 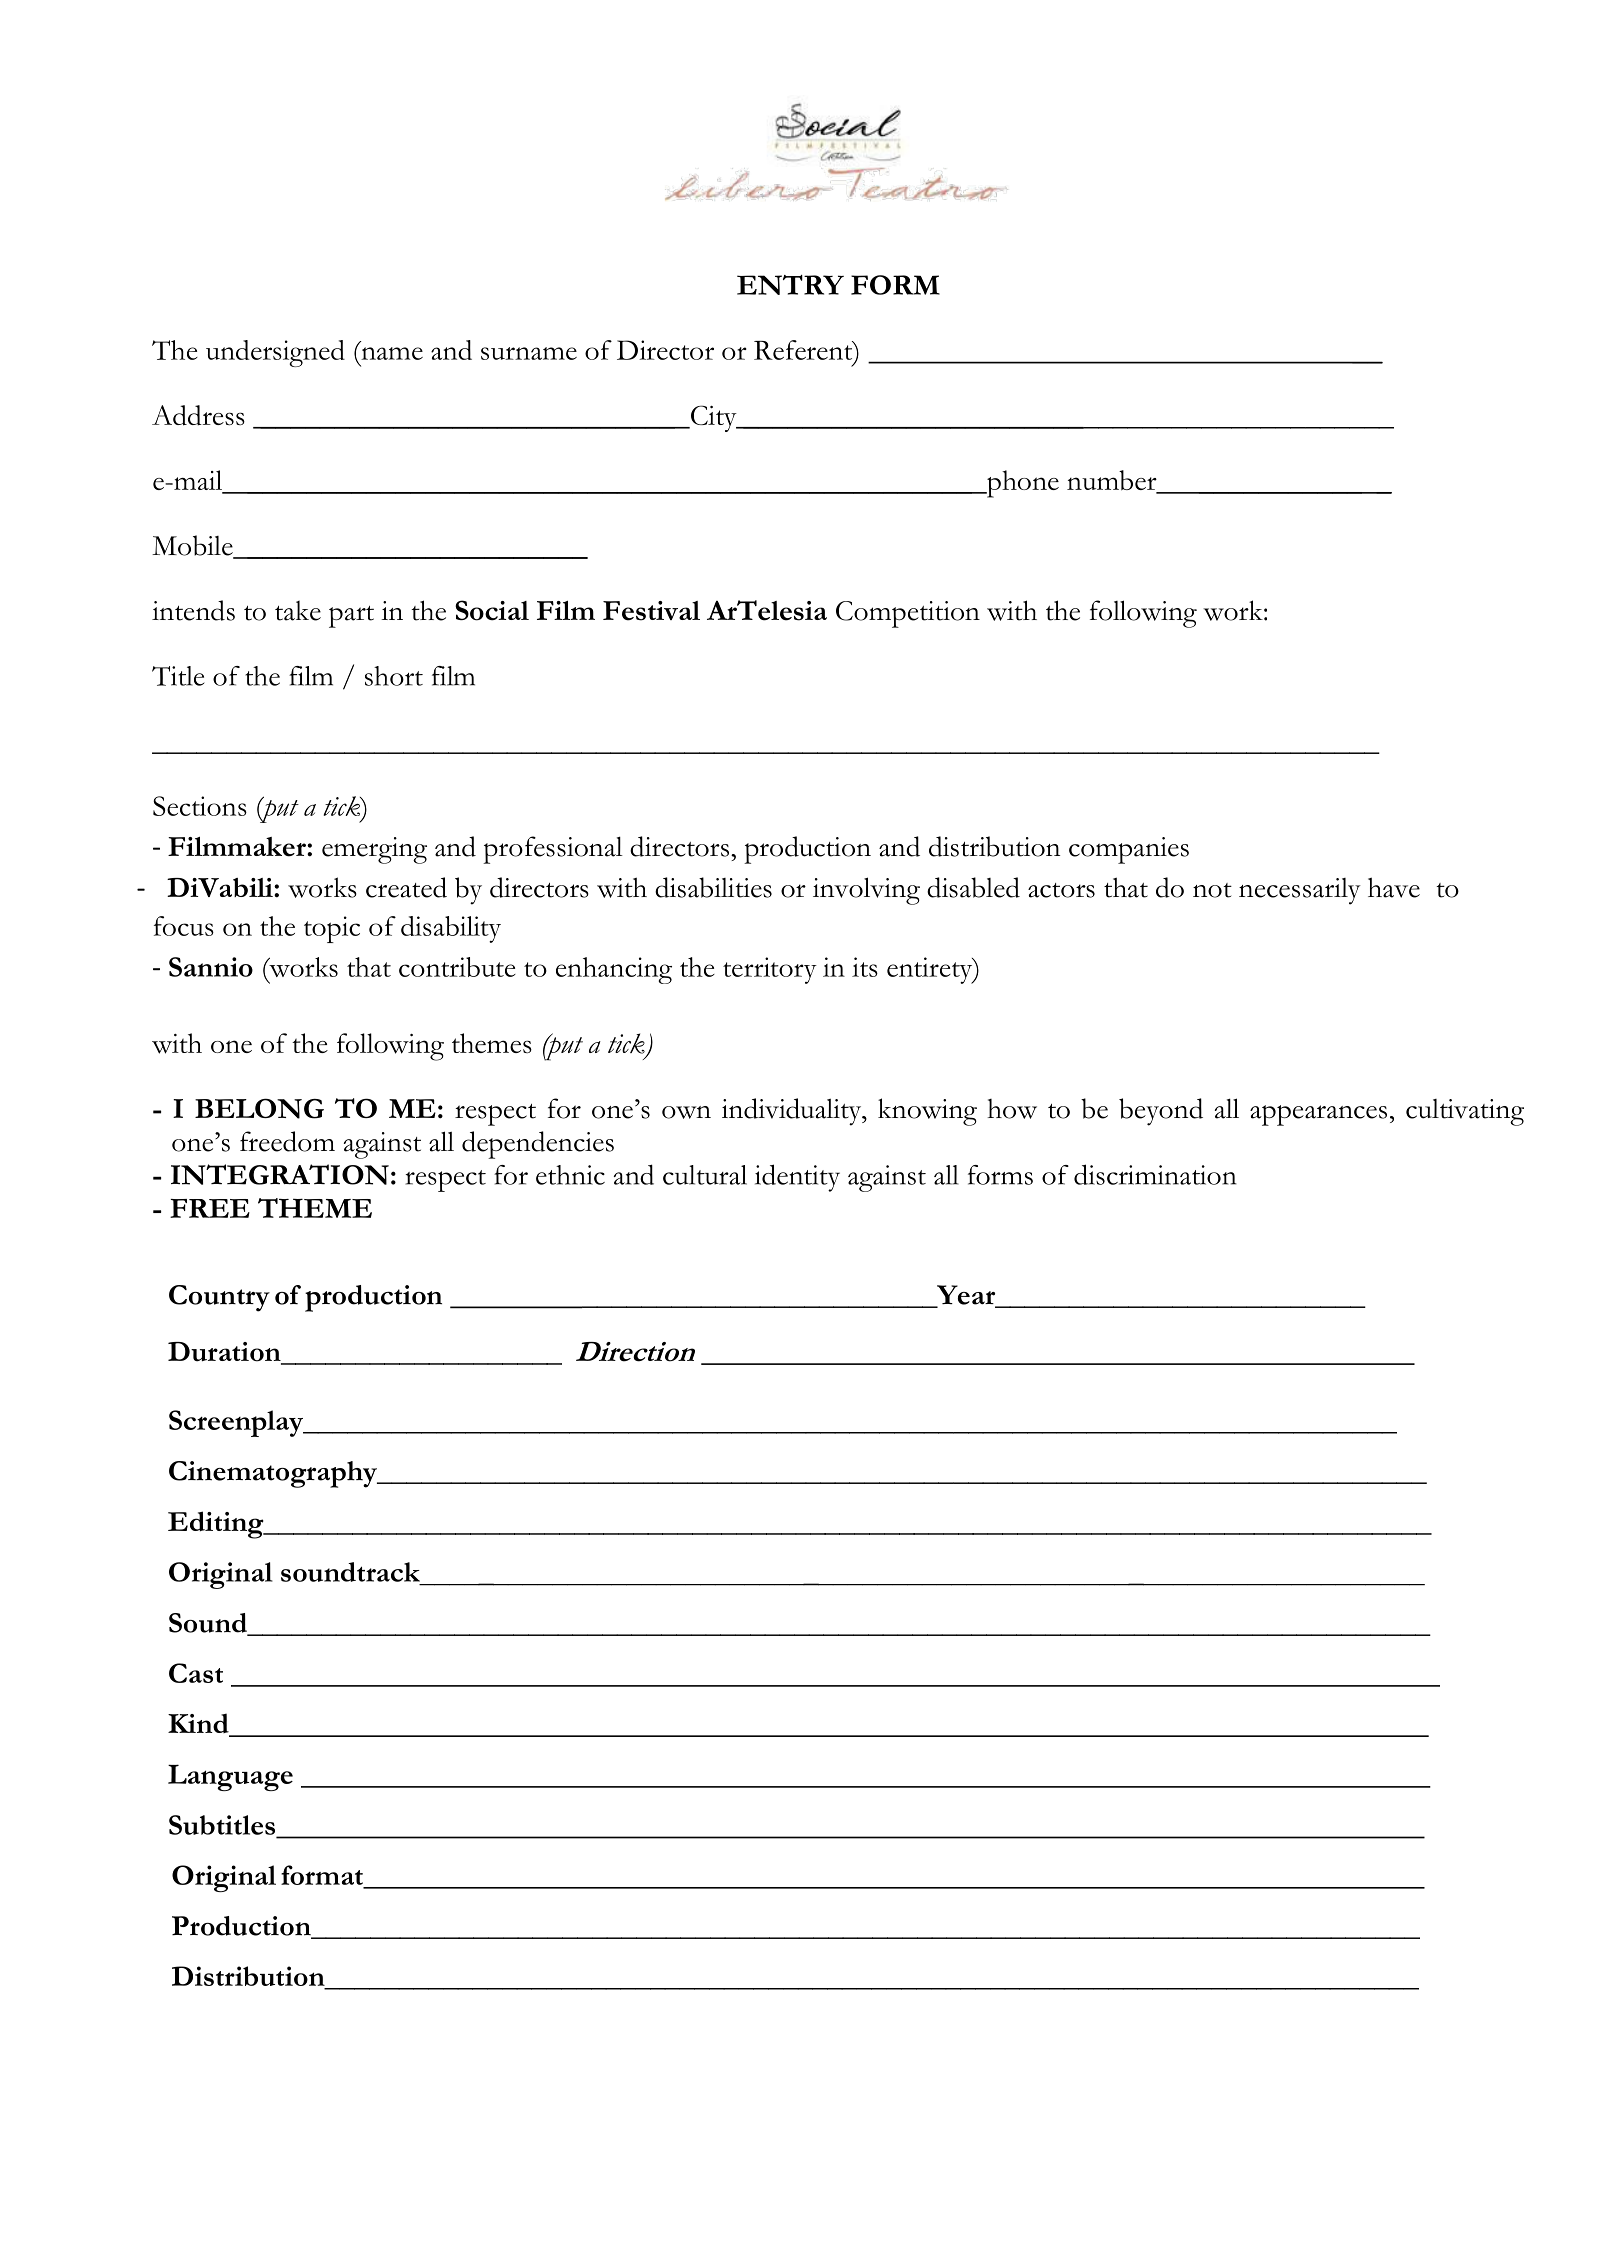 What do you see at coordinates (1129, 850) in the screenshot?
I see `companies` at bounding box center [1129, 850].
